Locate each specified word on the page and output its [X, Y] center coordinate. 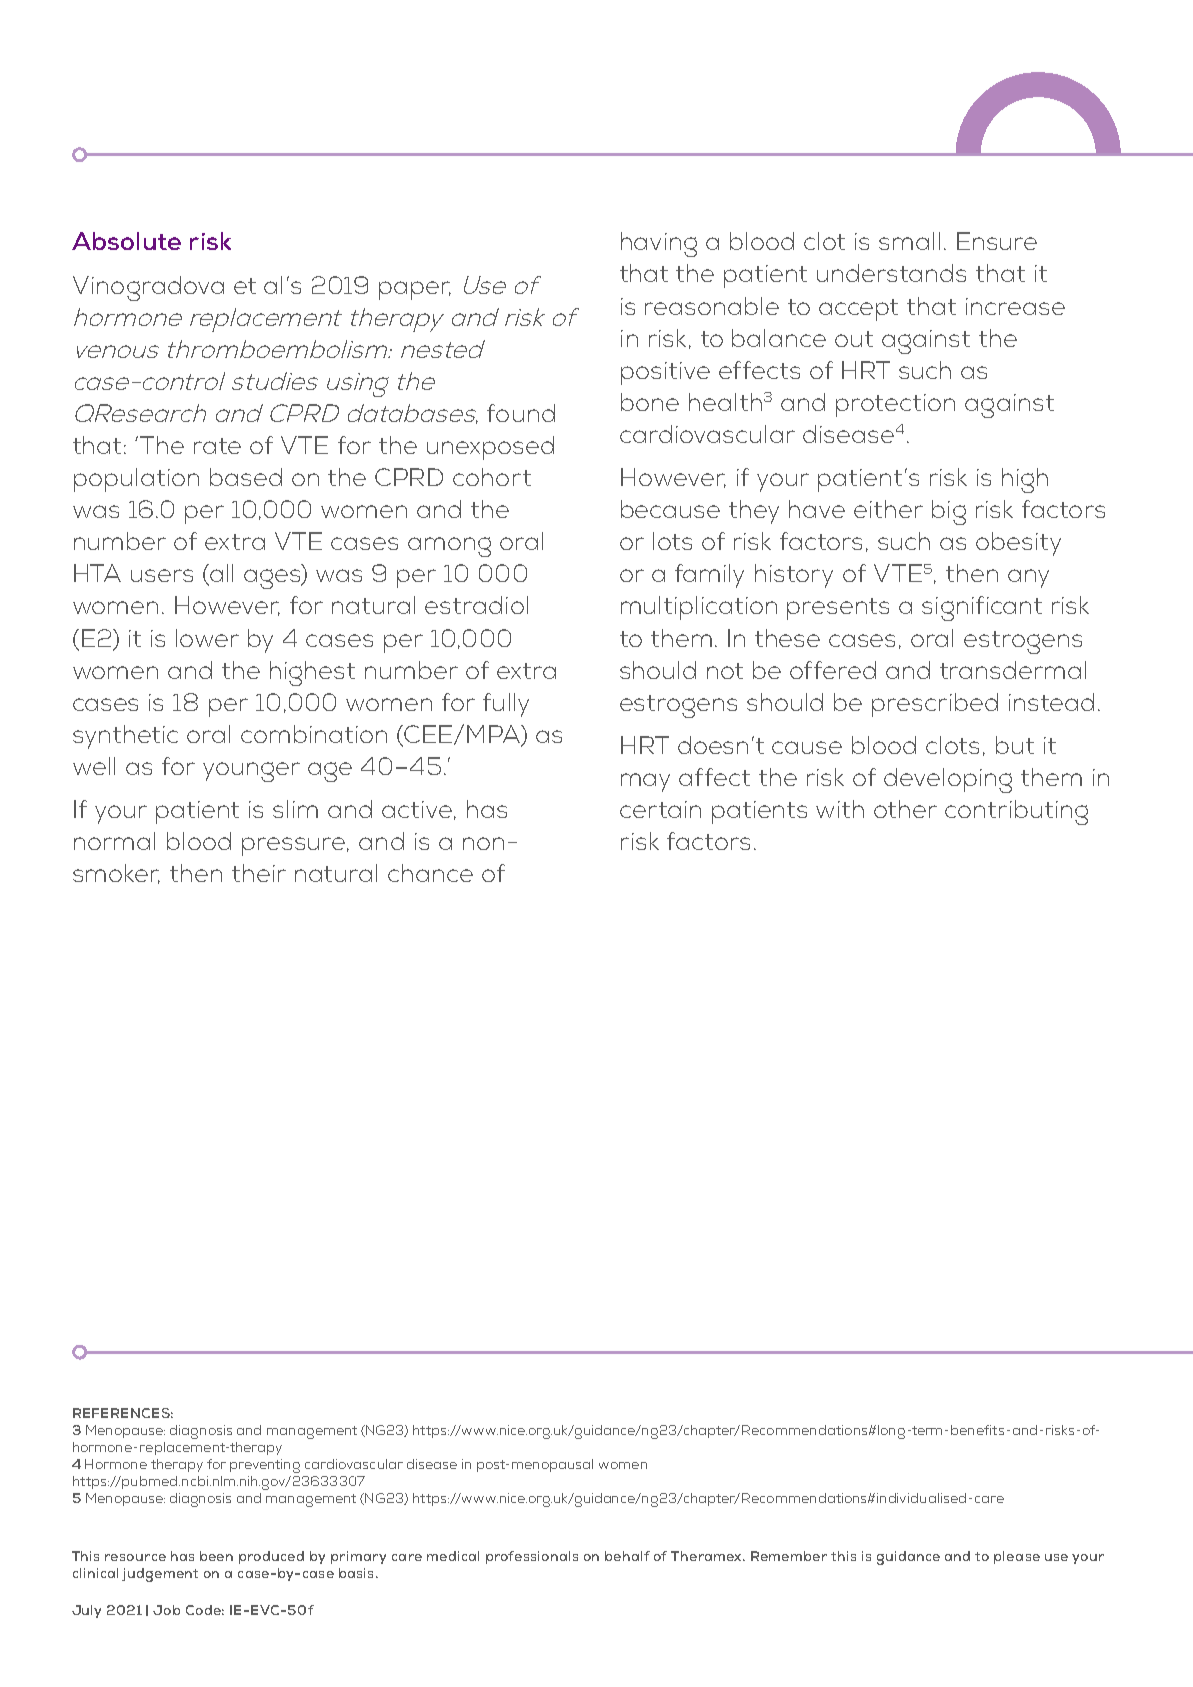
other [905, 809]
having [659, 244]
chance [430, 873]
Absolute [126, 241]
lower [207, 638]
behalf [627, 1556]
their [259, 873]
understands [891, 273]
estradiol [476, 605]
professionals [532, 1557]
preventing [265, 1466]
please [1017, 1557]
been [216, 1556]
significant [982, 608]
